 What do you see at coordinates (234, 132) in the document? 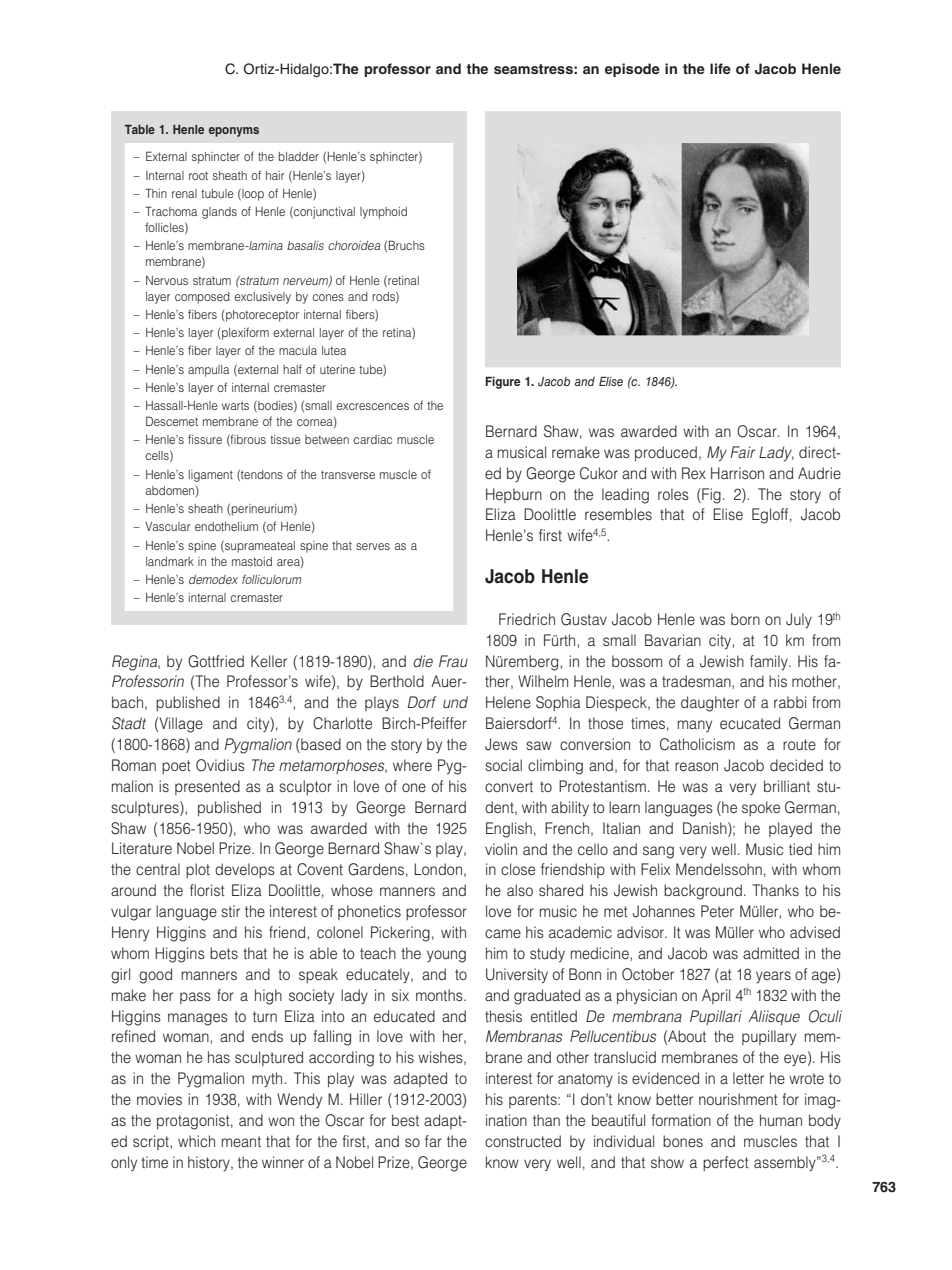
I see `eponyms` at bounding box center [234, 132].
